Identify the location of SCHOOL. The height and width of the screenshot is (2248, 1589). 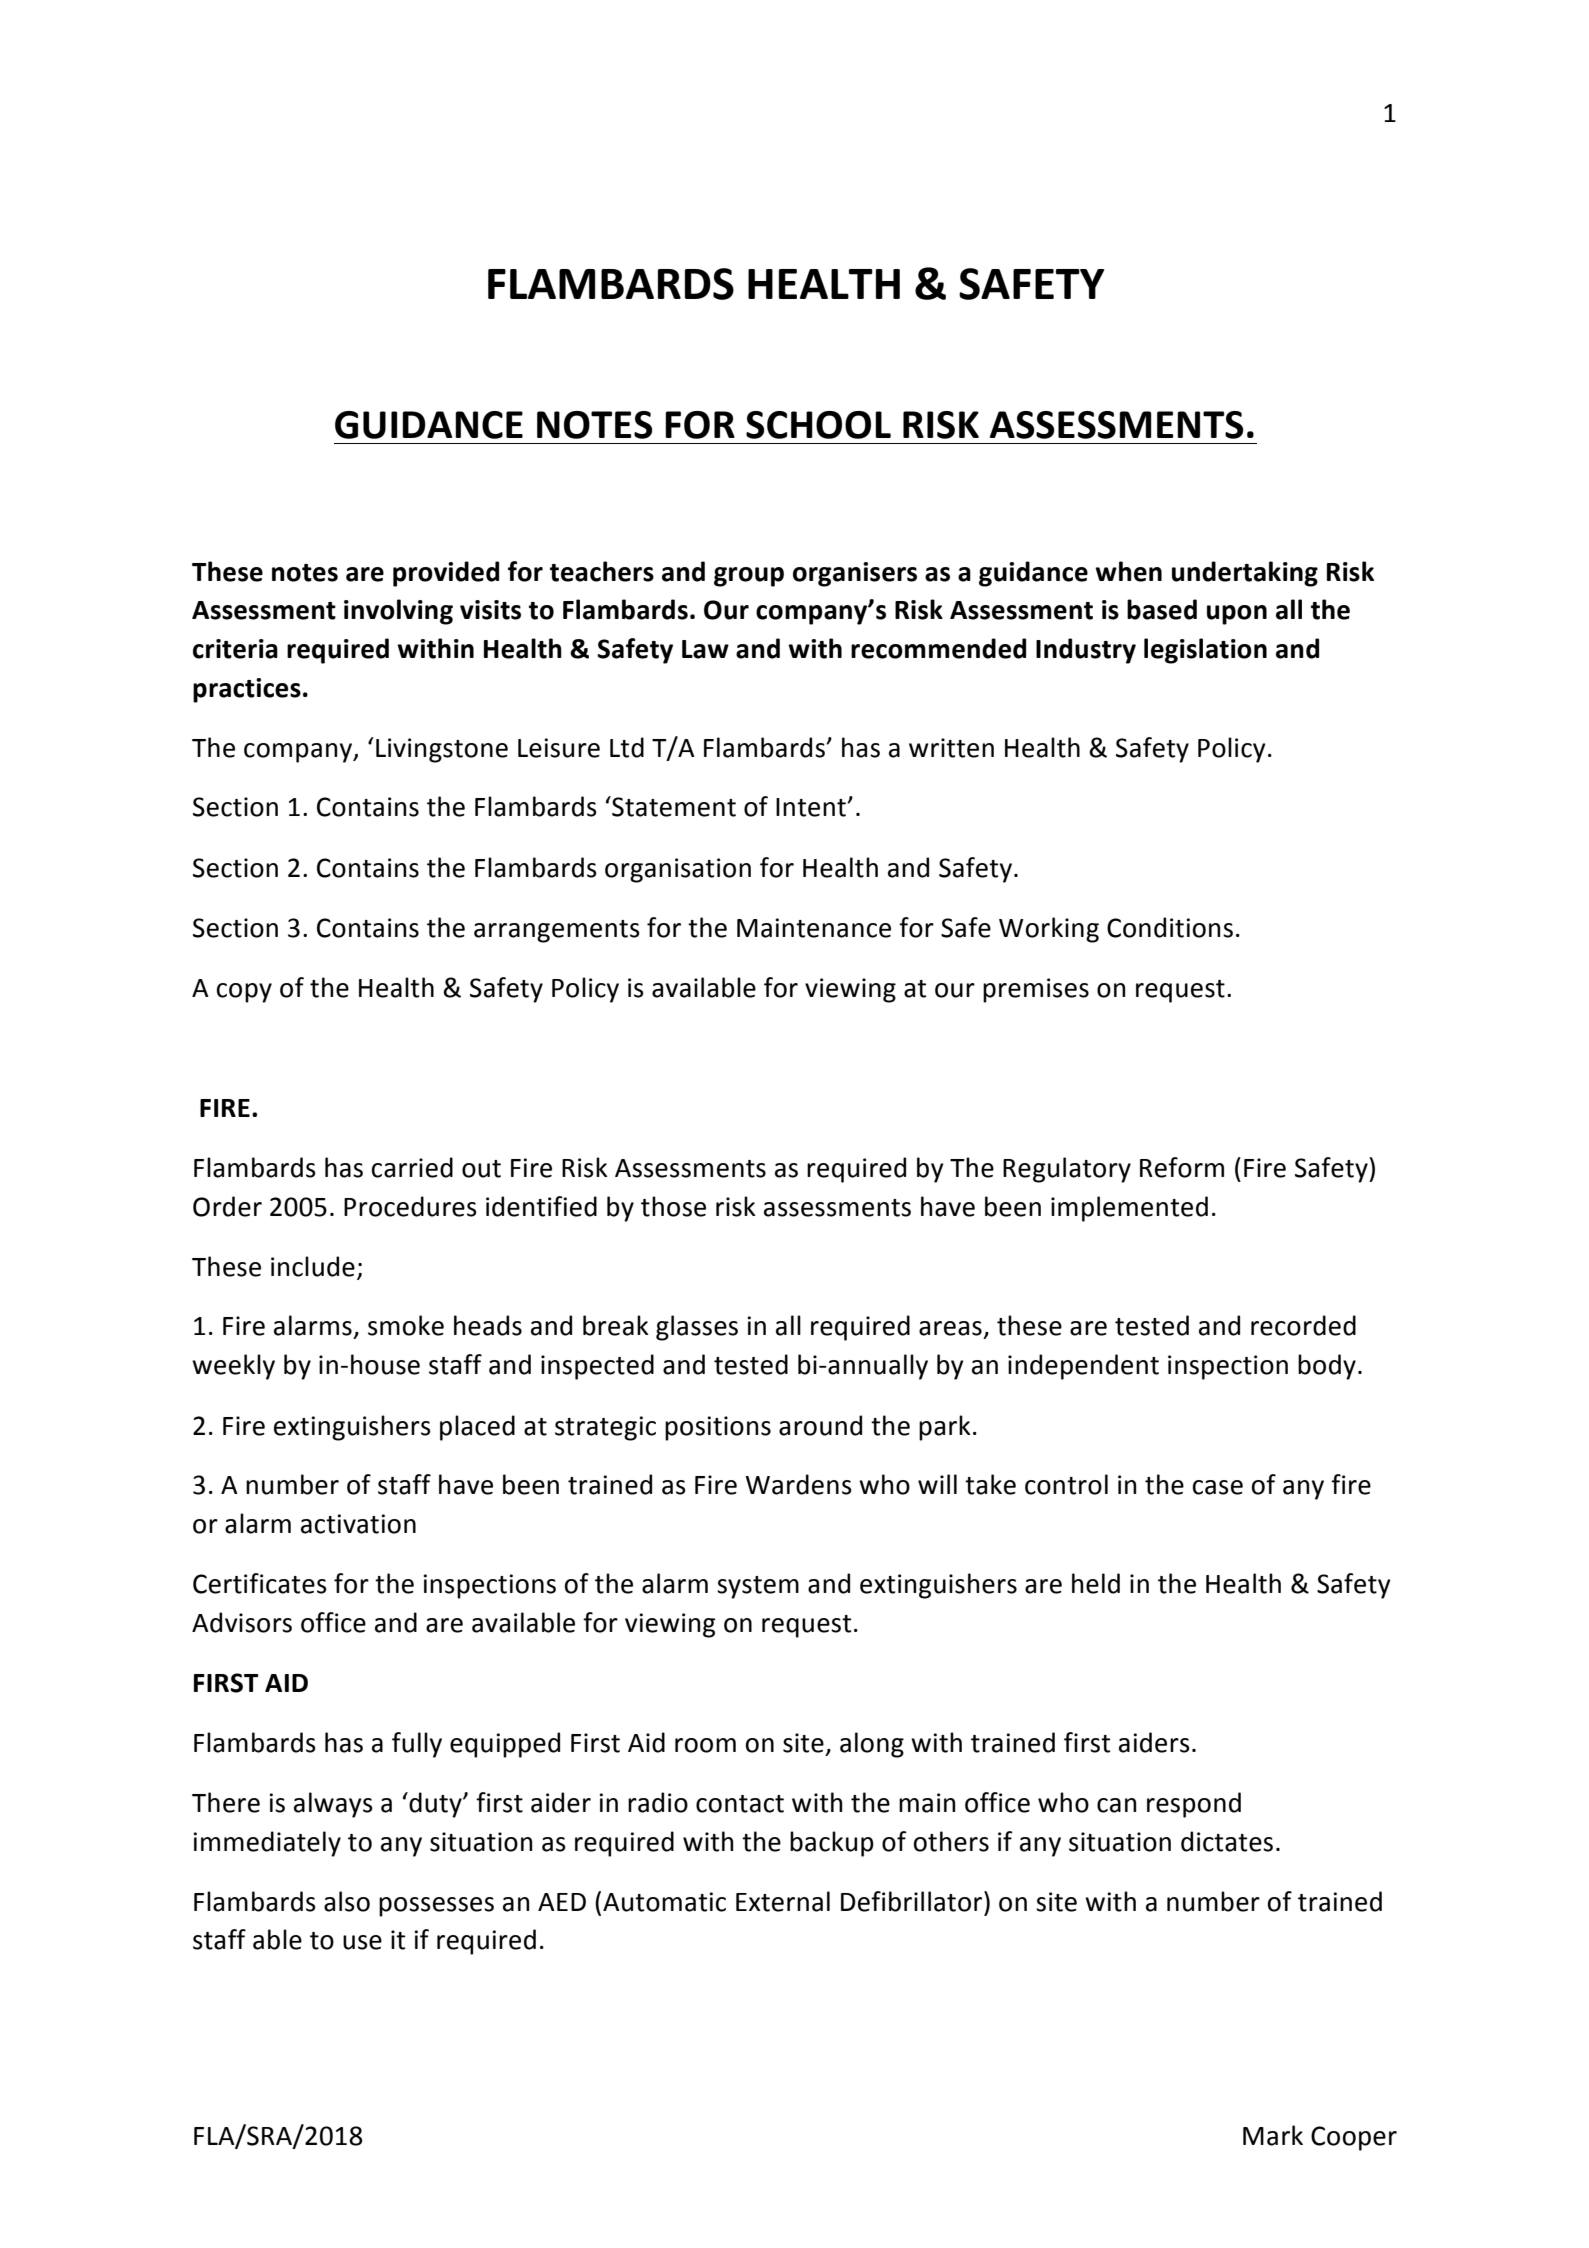
(818, 425).
